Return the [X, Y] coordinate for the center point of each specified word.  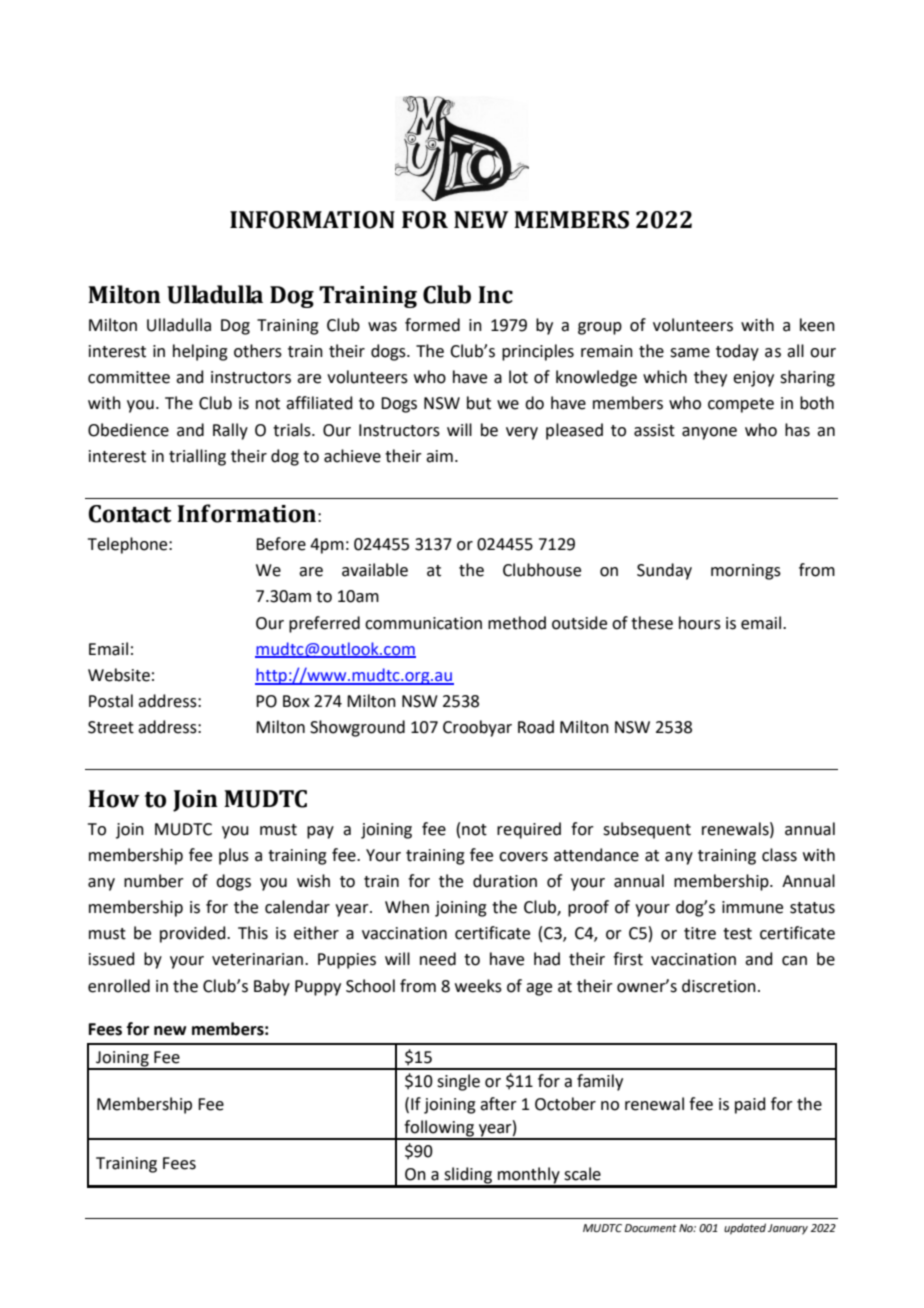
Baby [272, 987]
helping [200, 352]
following [439, 1129]
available [375, 570]
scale [582, 1174]
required [529, 830]
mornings [746, 572]
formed [432, 325]
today [737, 352]
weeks [478, 986]
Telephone [129, 545]
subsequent [647, 830]
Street [111, 727]
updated [745, 1229]
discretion [719, 986]
